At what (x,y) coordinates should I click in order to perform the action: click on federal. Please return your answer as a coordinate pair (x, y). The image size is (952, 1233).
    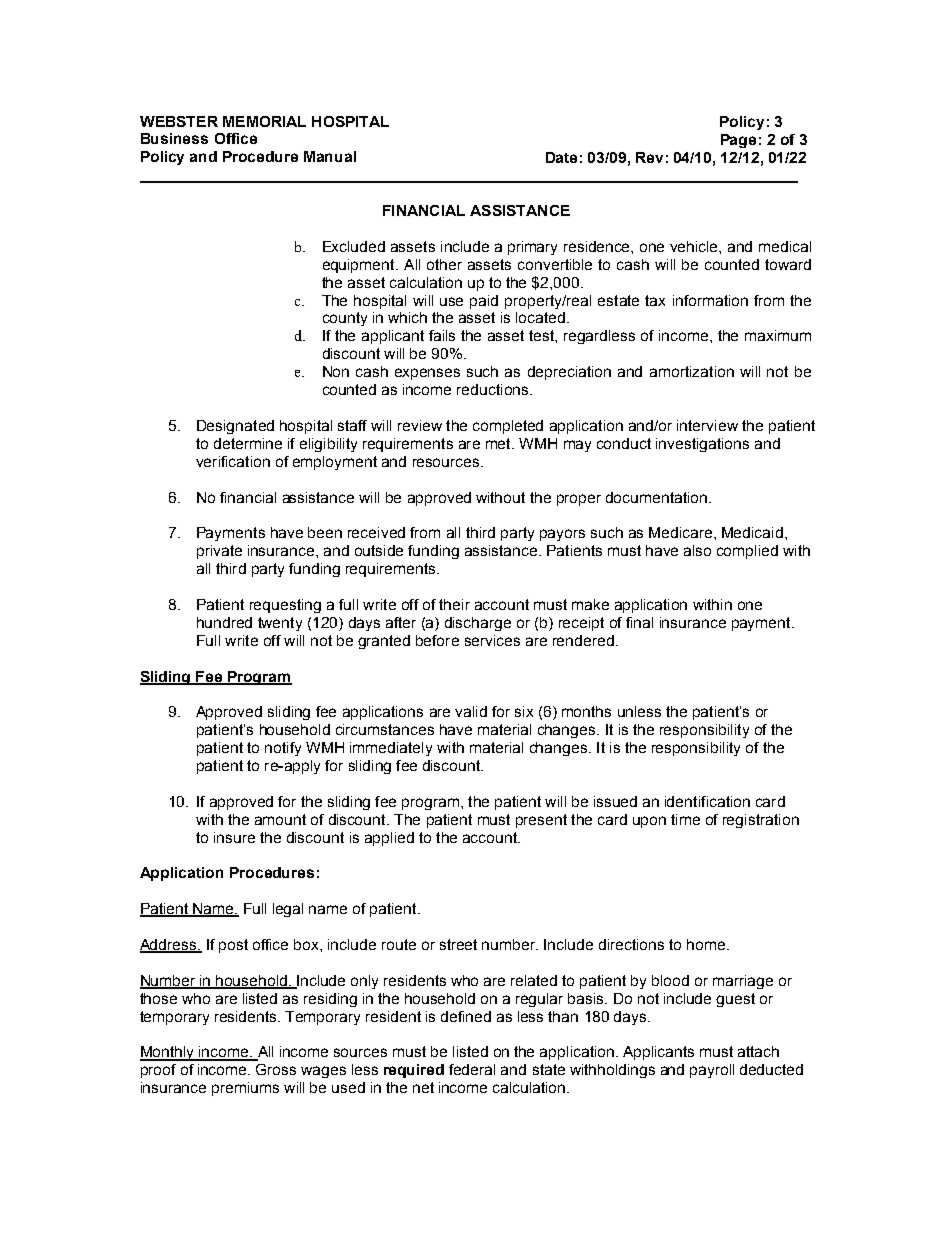
    Looking at the image, I should click on (472, 1069).
